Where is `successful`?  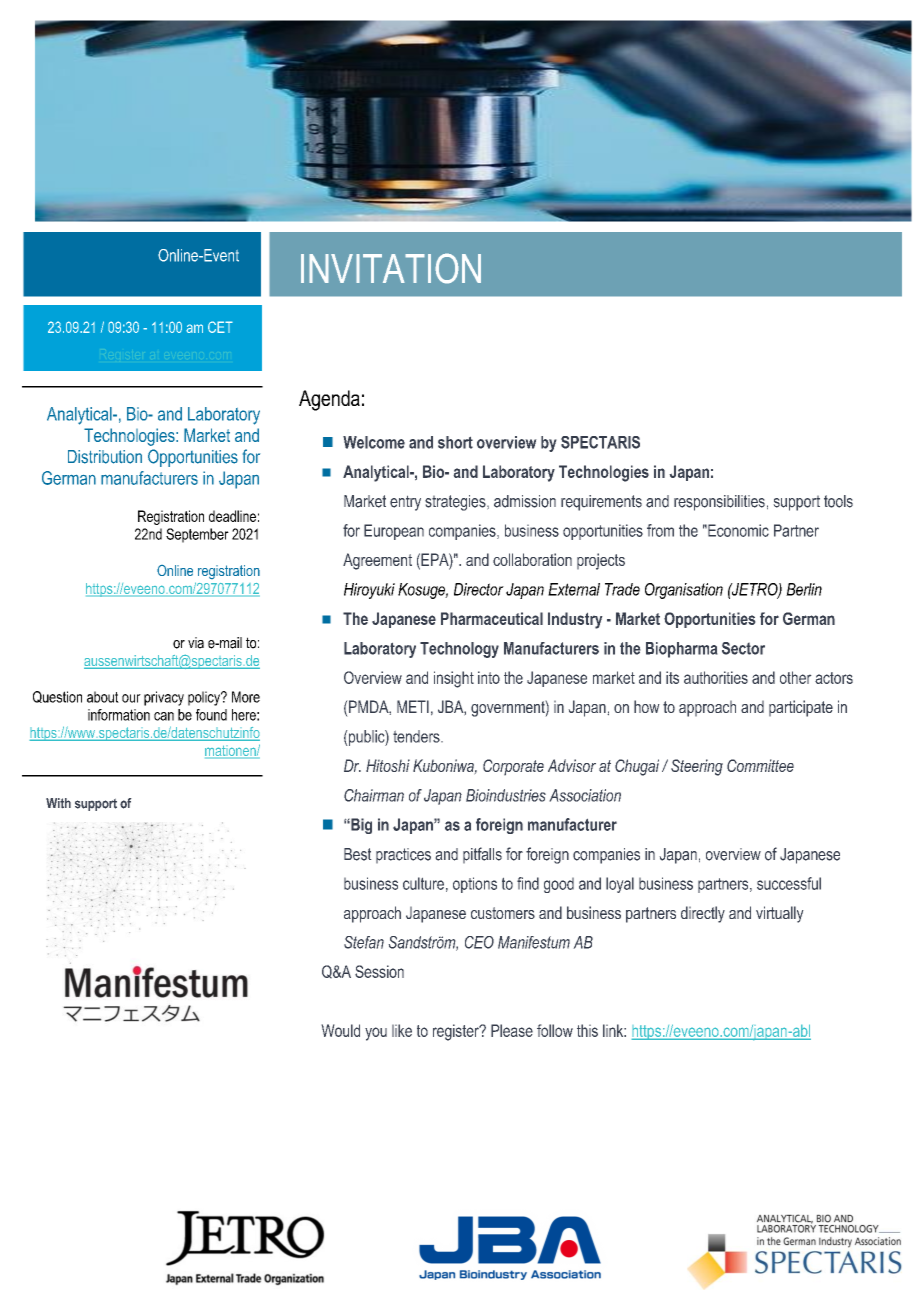 successful is located at coordinates (789, 883).
